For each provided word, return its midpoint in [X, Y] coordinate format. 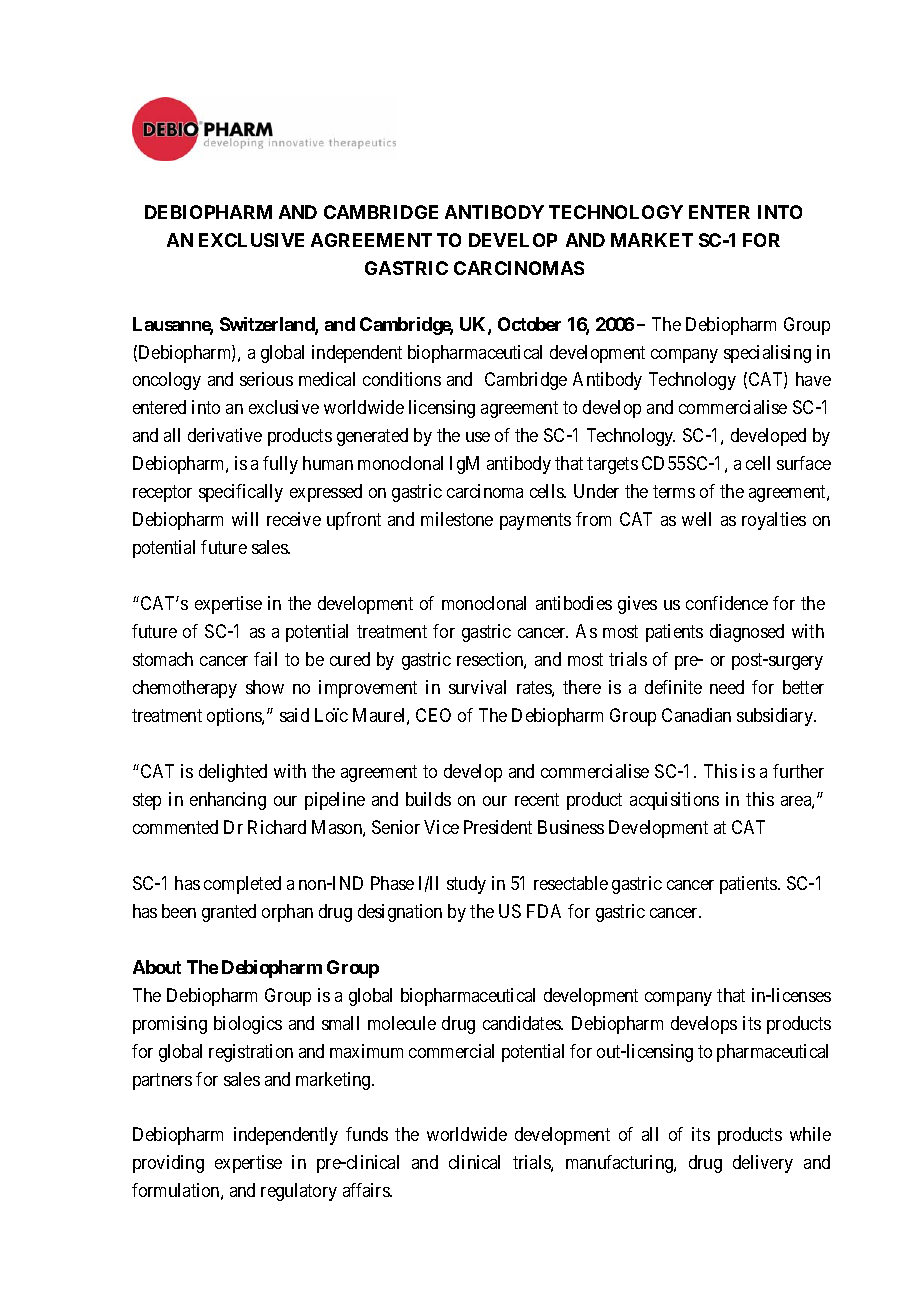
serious [266, 379]
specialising [767, 354]
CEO [433, 715]
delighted [233, 773]
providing [168, 1164]
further [798, 771]
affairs [367, 1190]
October [529, 324]
